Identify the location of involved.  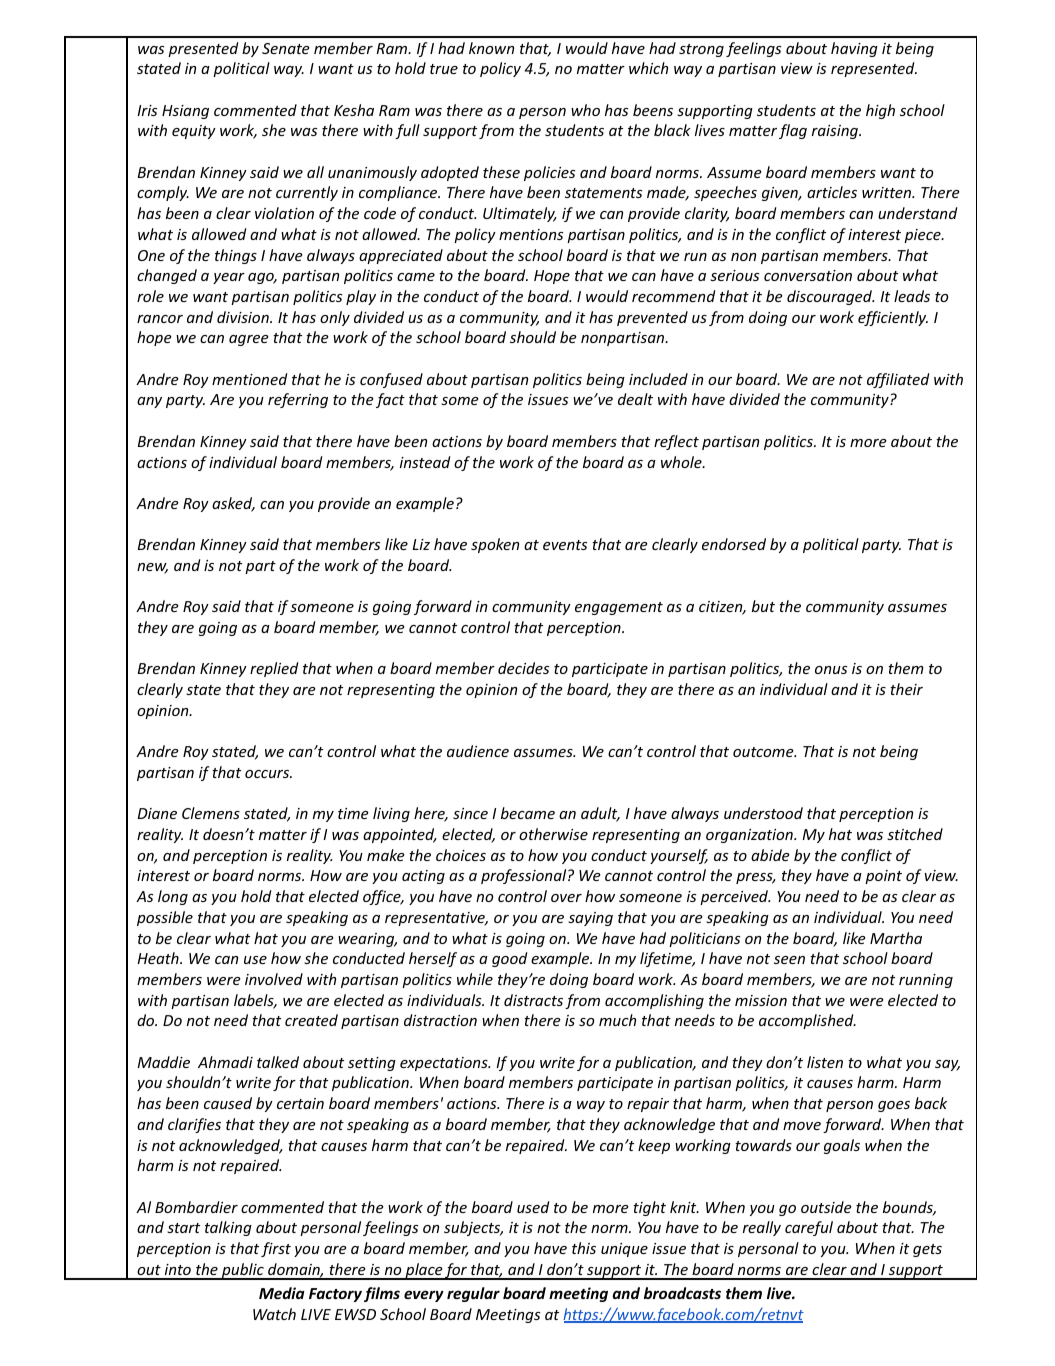
(274, 979).
